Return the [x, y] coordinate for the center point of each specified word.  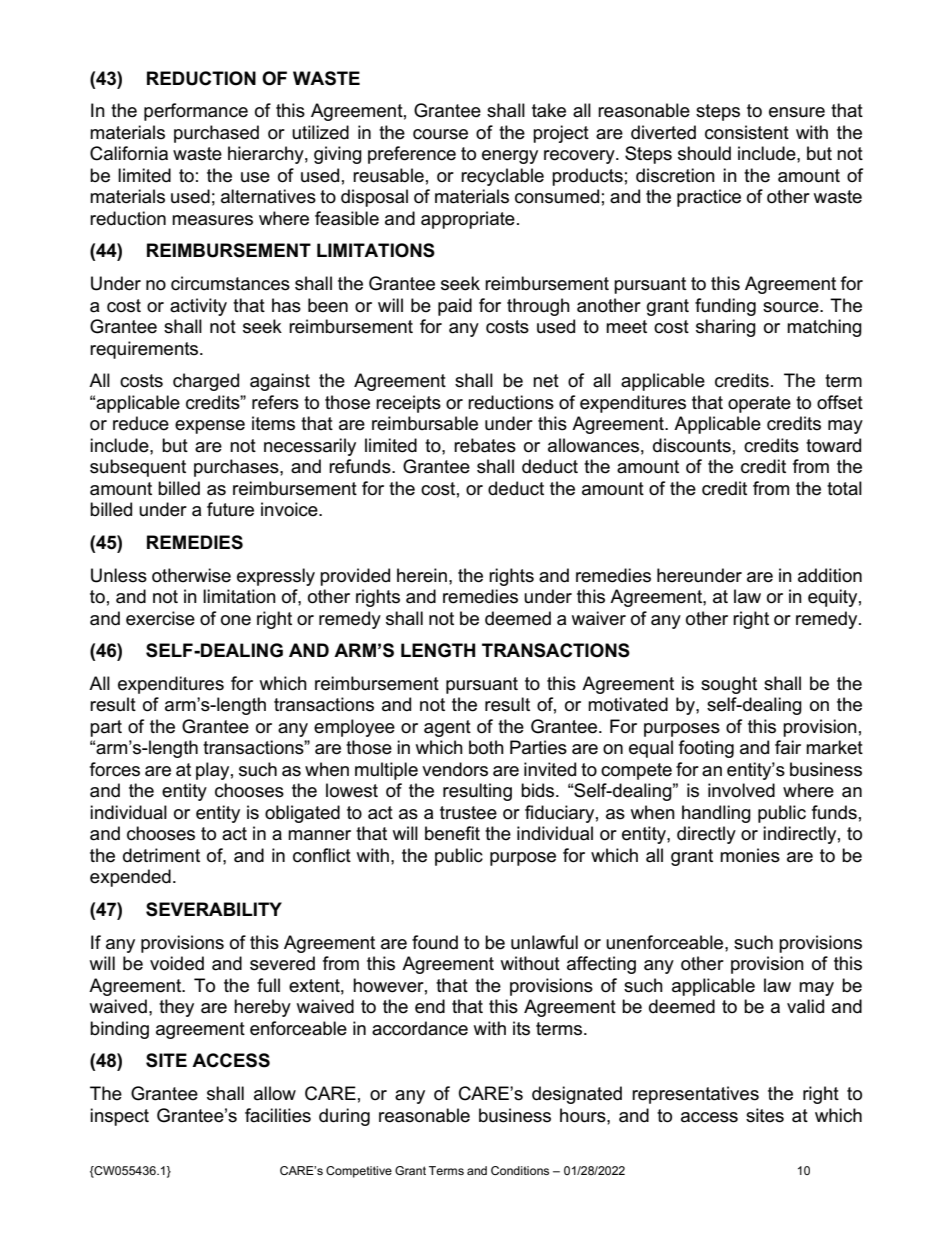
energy [510, 157]
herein [422, 575]
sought [729, 685]
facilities [278, 1115]
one [236, 620]
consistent [747, 132]
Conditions [520, 1170]
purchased [216, 134]
